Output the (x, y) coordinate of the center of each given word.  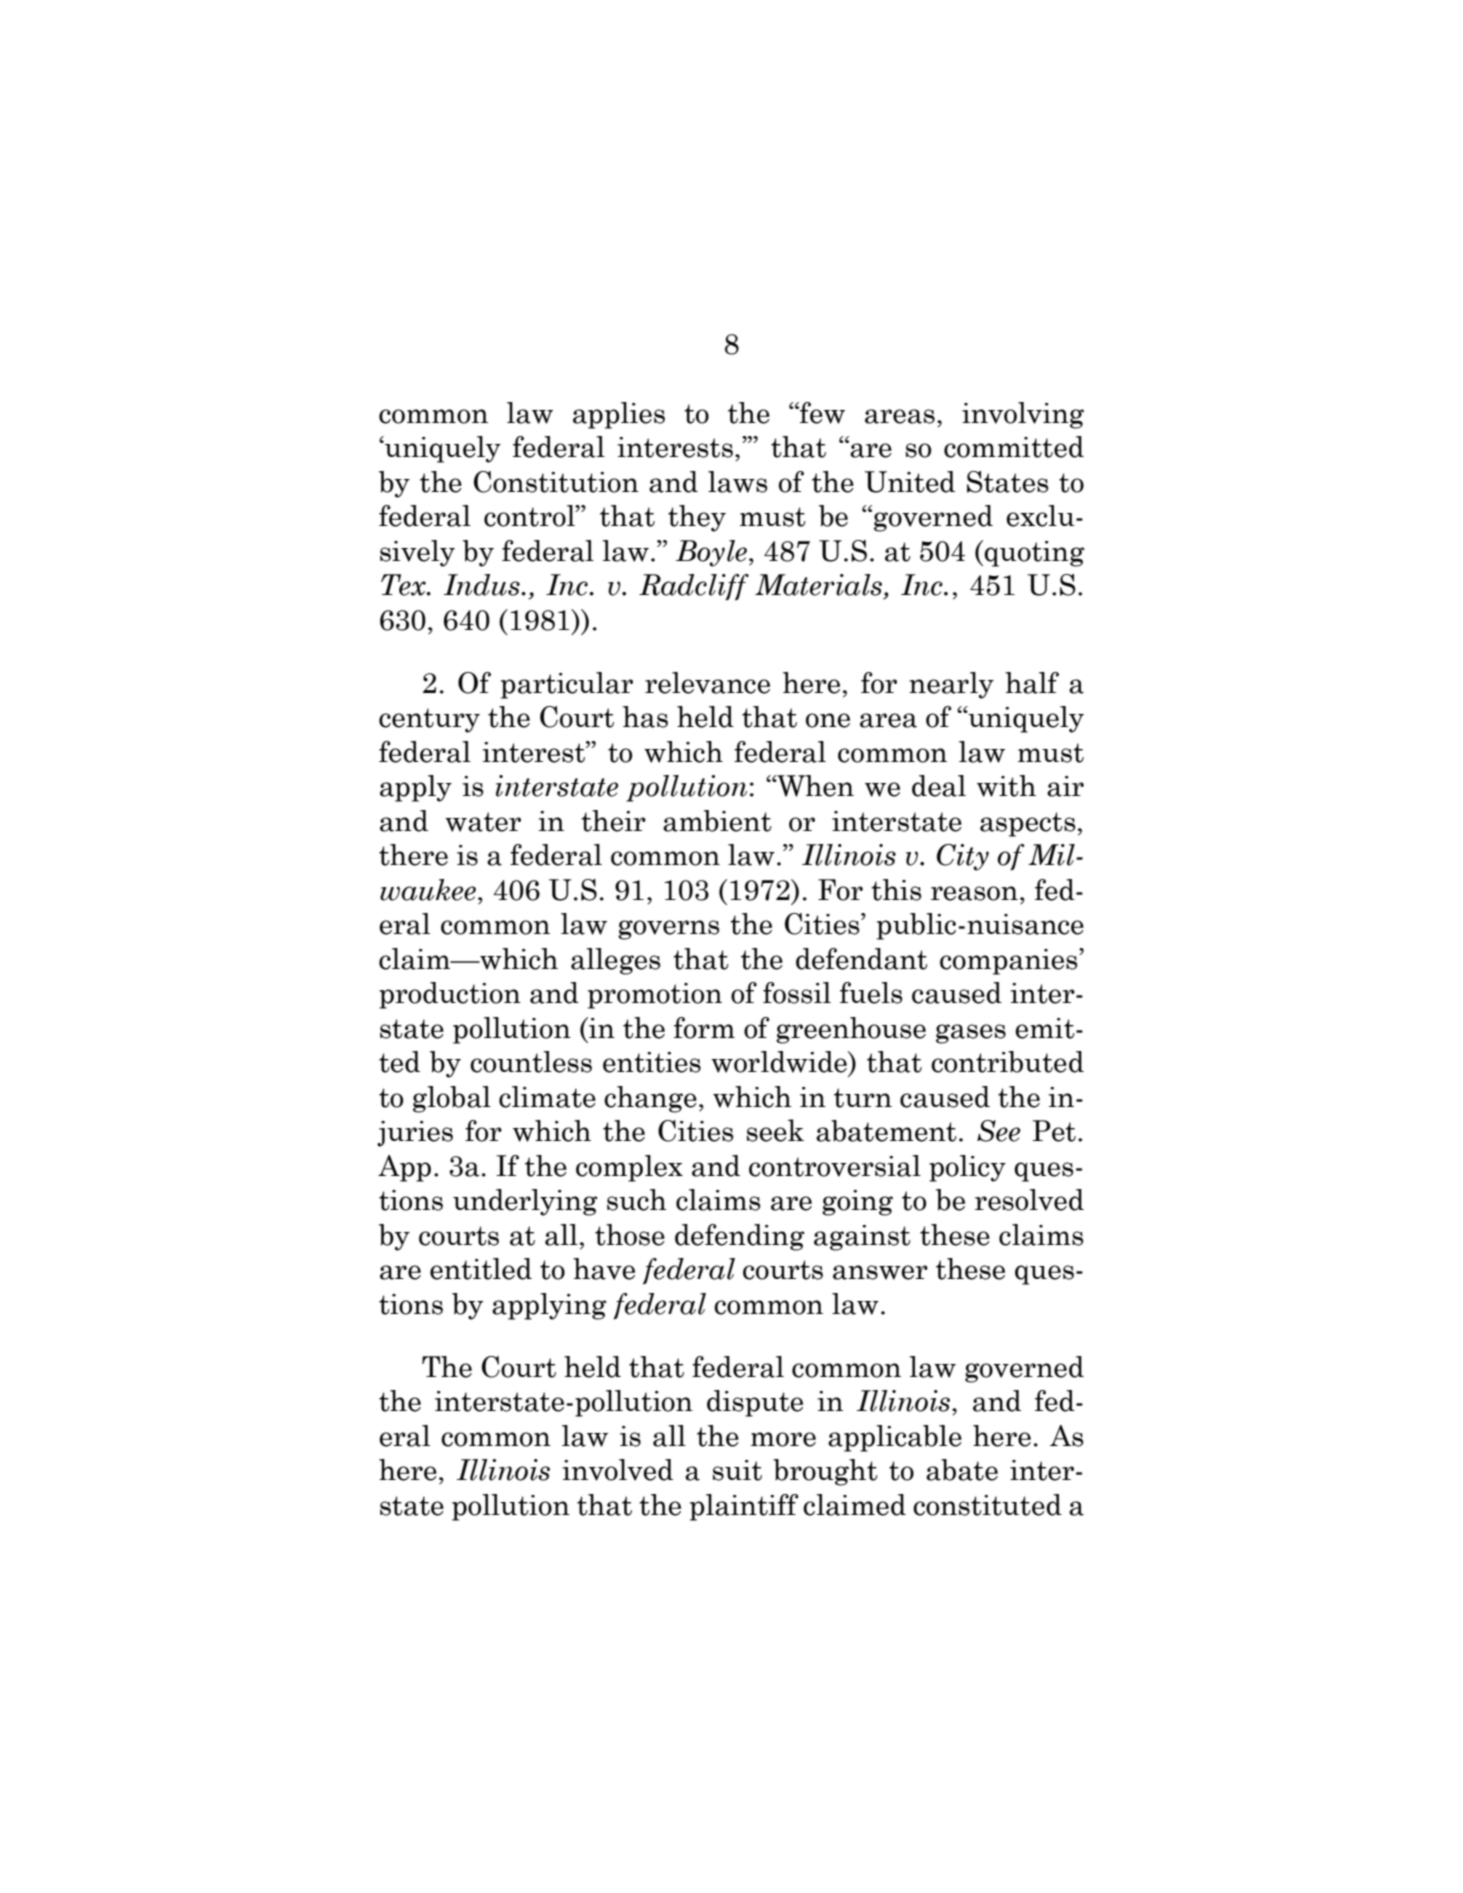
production (450, 995)
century (429, 720)
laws (737, 482)
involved (617, 1470)
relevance (707, 683)
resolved (1029, 1200)
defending (740, 1237)
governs (668, 930)
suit (737, 1470)
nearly (951, 685)
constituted (987, 1505)
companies (1010, 962)
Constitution (556, 482)
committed (1014, 447)
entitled (481, 1269)
